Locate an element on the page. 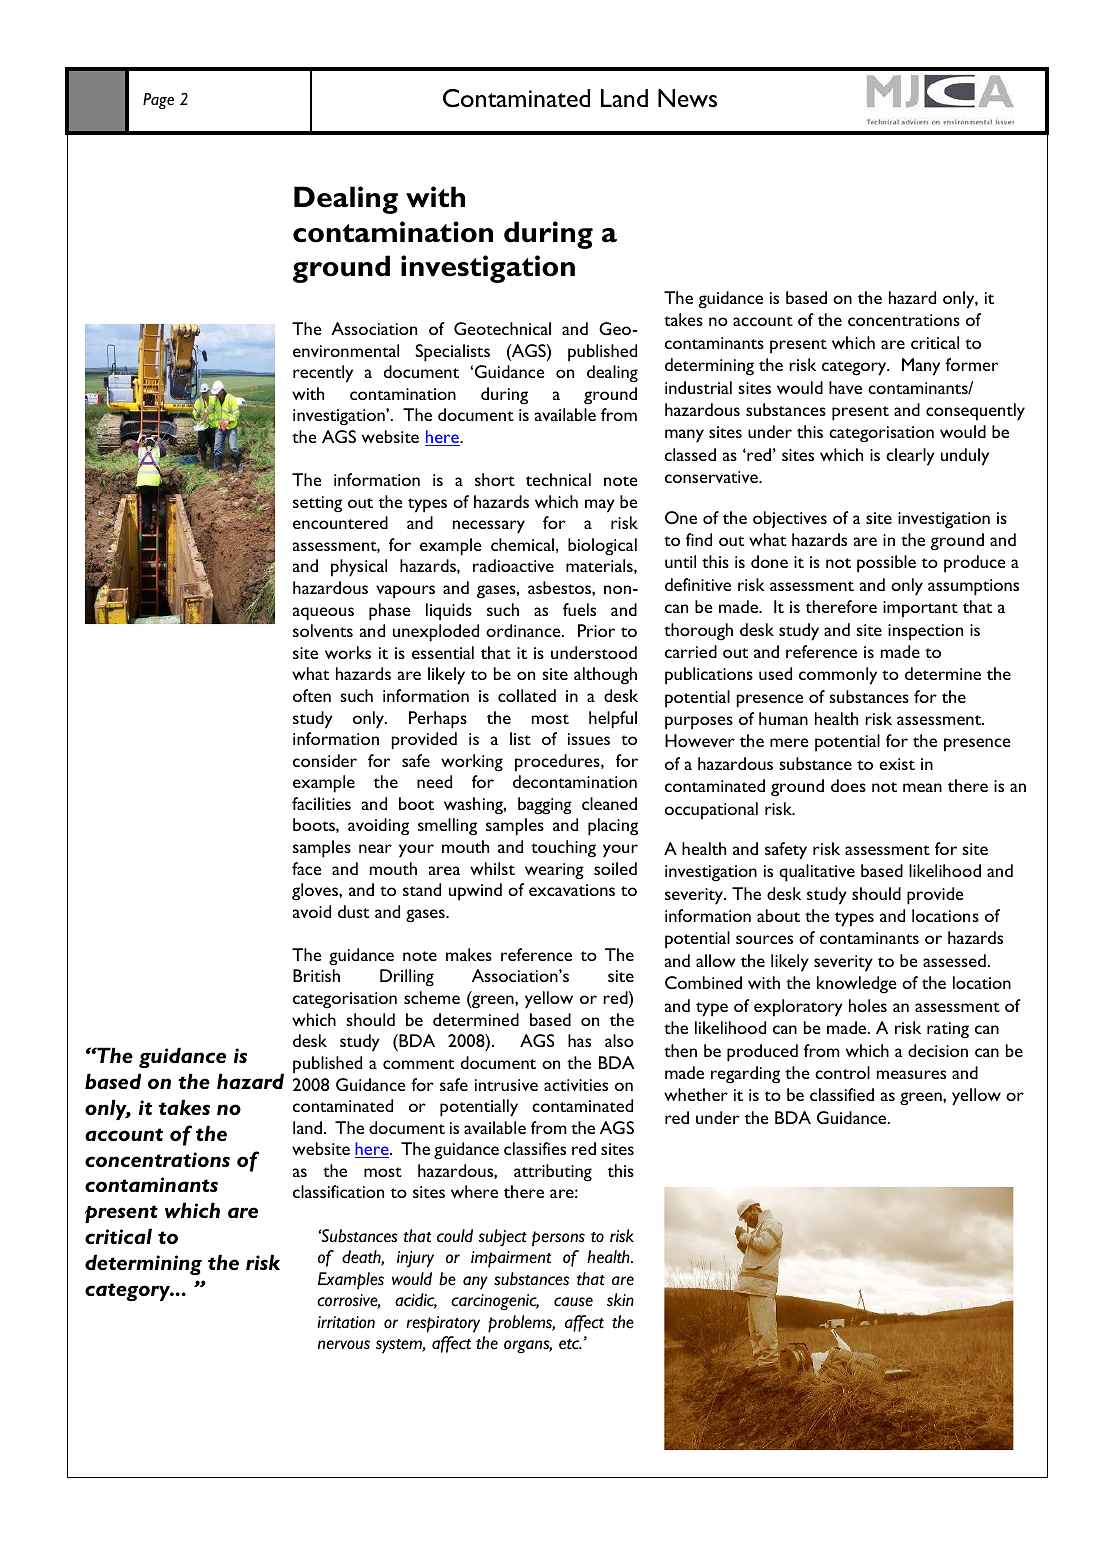 Image resolution: width=1108 pixels, height=1567 pixels. former is located at coordinates (971, 364).
